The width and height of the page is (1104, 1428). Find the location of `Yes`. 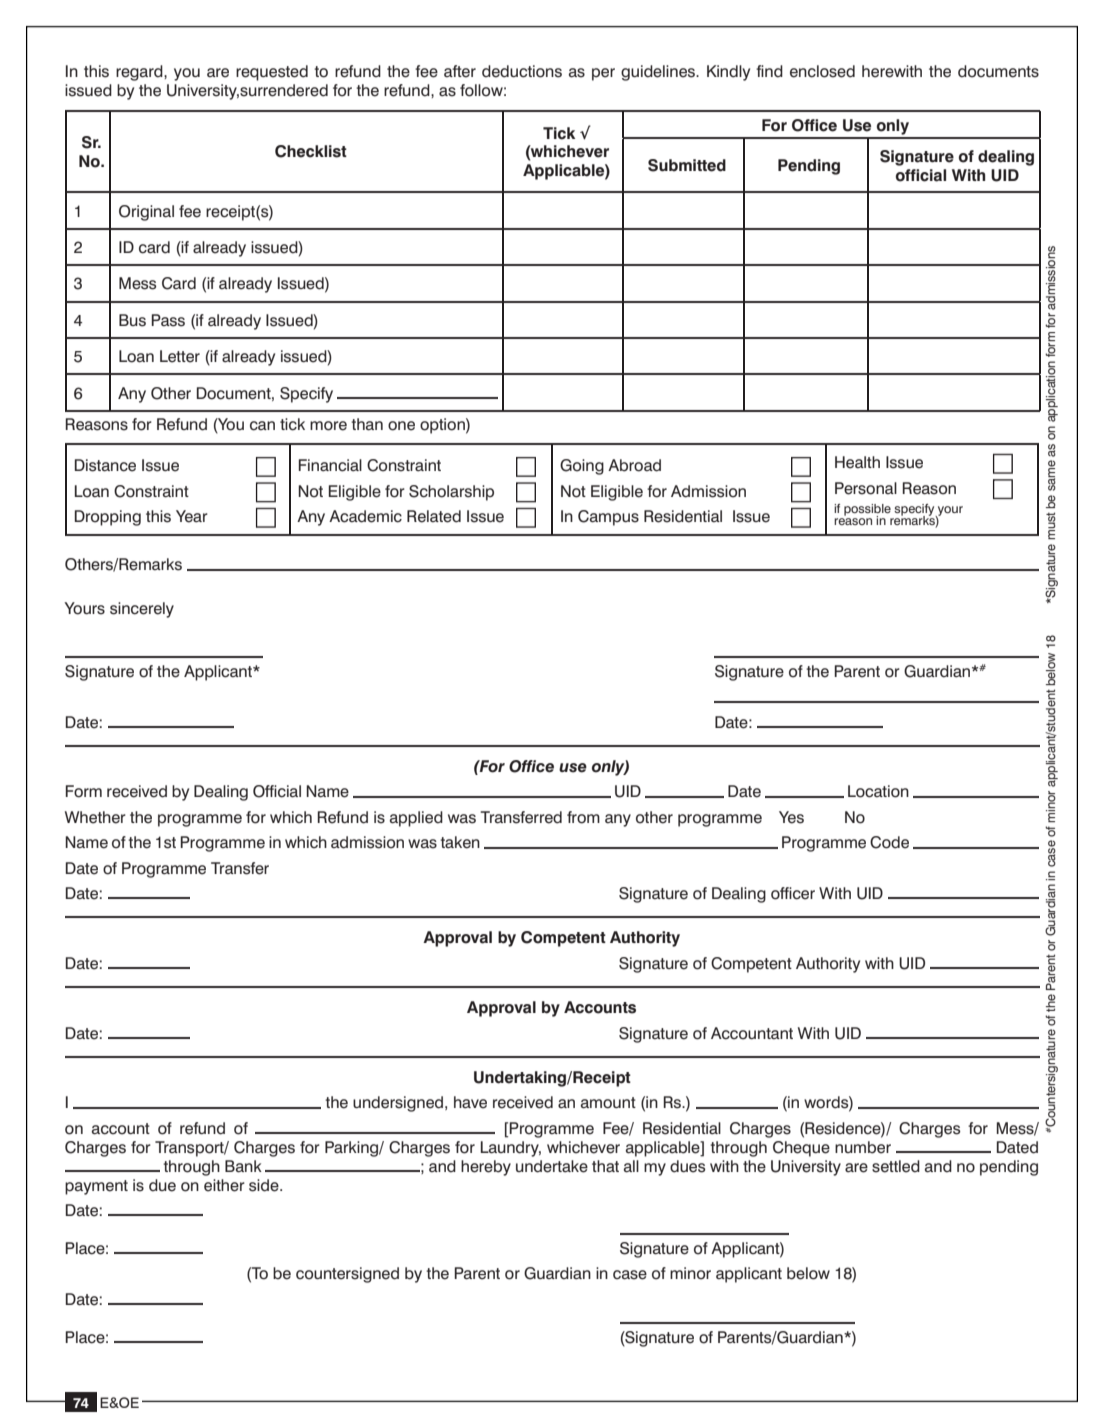

Yes is located at coordinates (791, 817).
